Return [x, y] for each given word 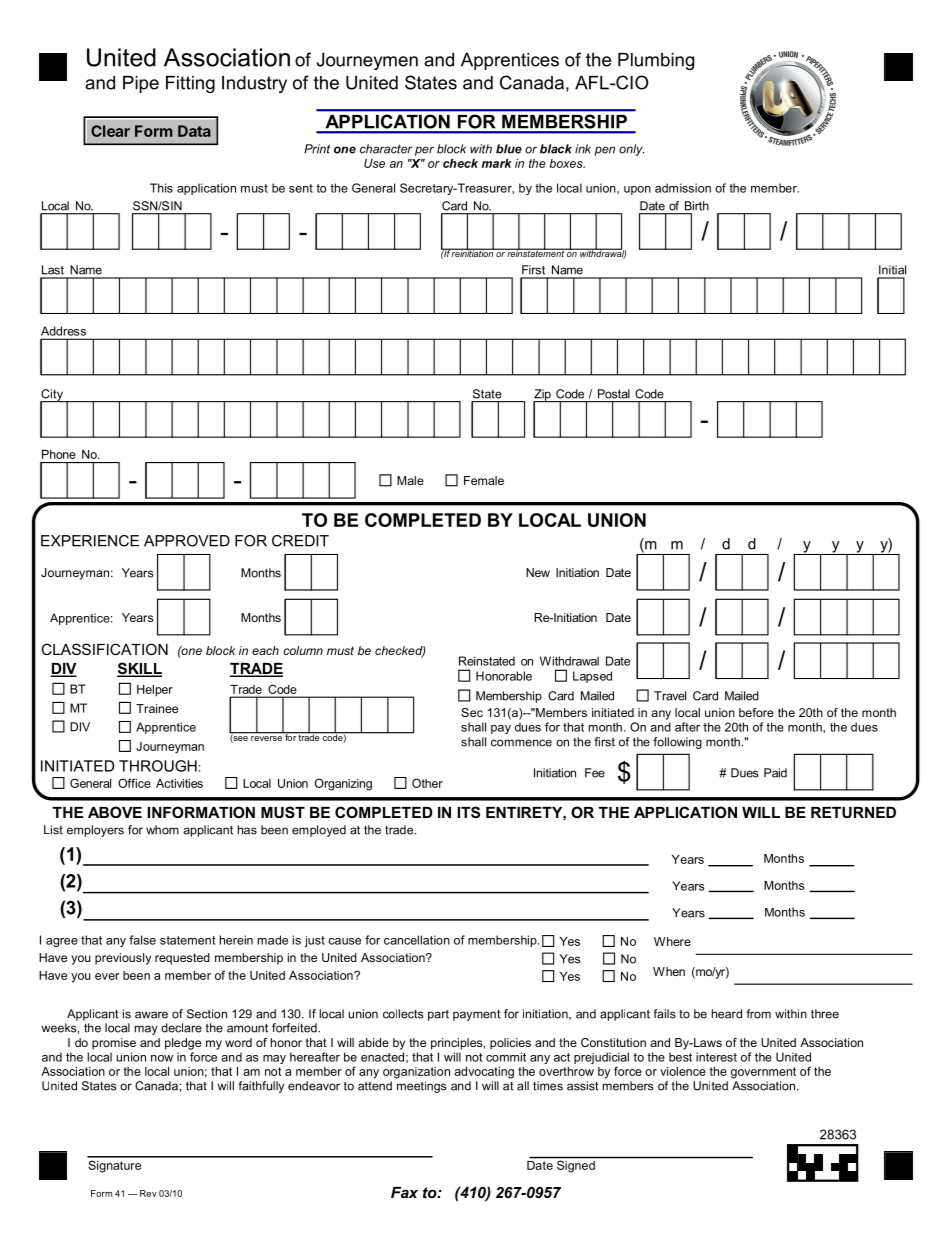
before [756, 712]
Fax [404, 1192]
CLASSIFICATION [104, 649]
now [162, 1058]
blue [509, 149]
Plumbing [656, 61]
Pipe [141, 84]
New [538, 572]
